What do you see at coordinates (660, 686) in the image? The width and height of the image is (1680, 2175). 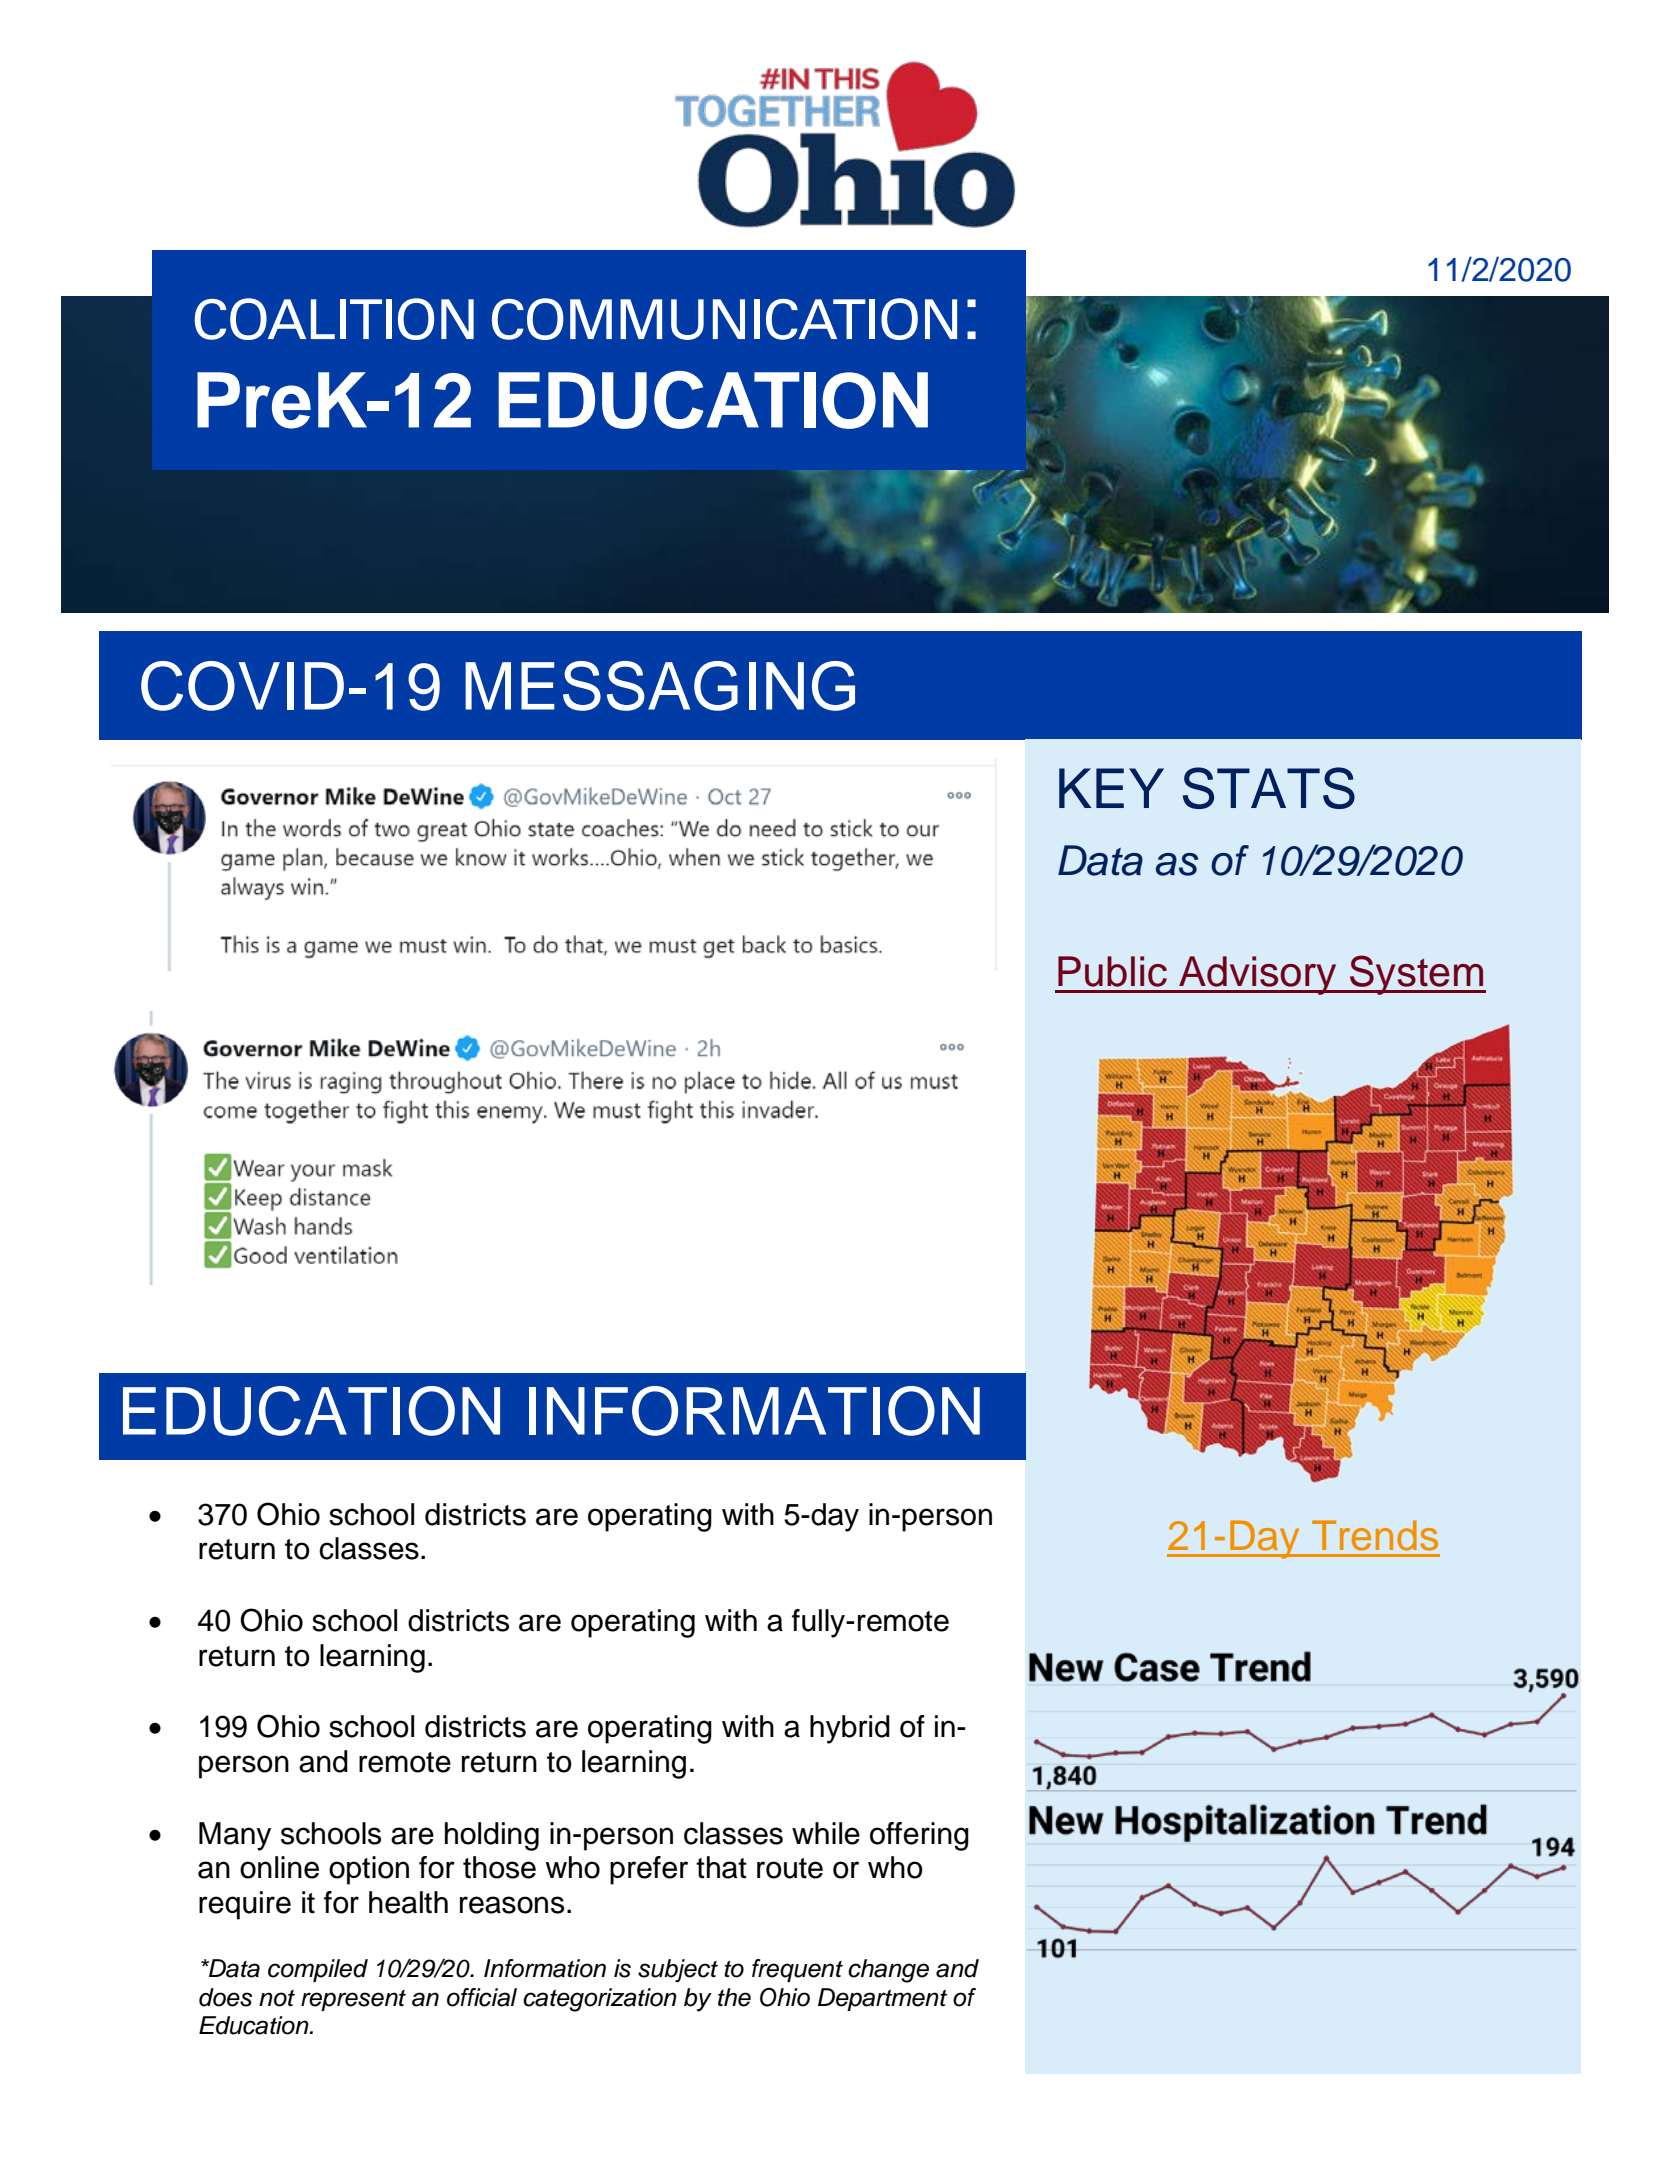 I see `MESSAGING` at bounding box center [660, 686].
